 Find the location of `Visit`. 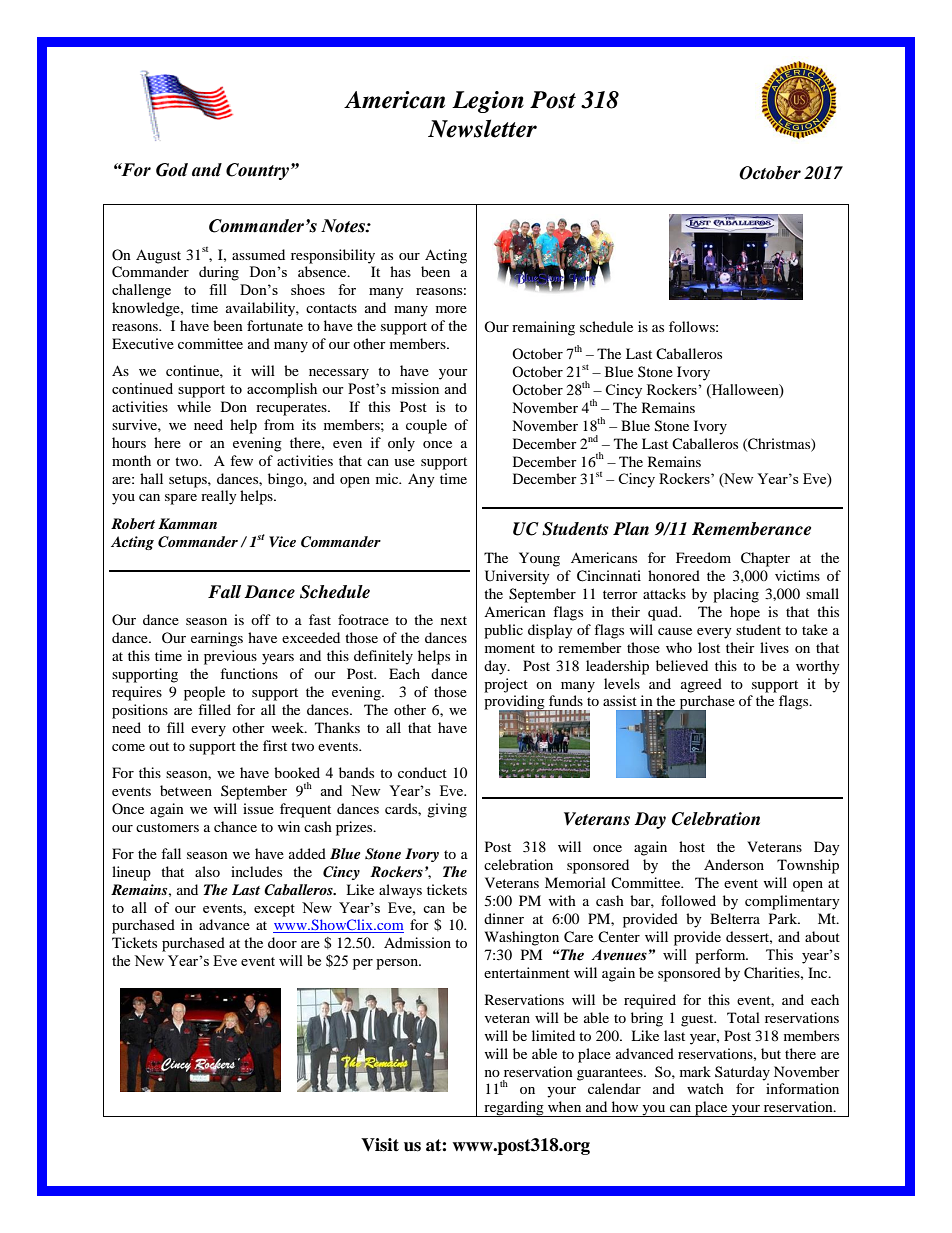

Visit is located at coordinates (380, 1145).
